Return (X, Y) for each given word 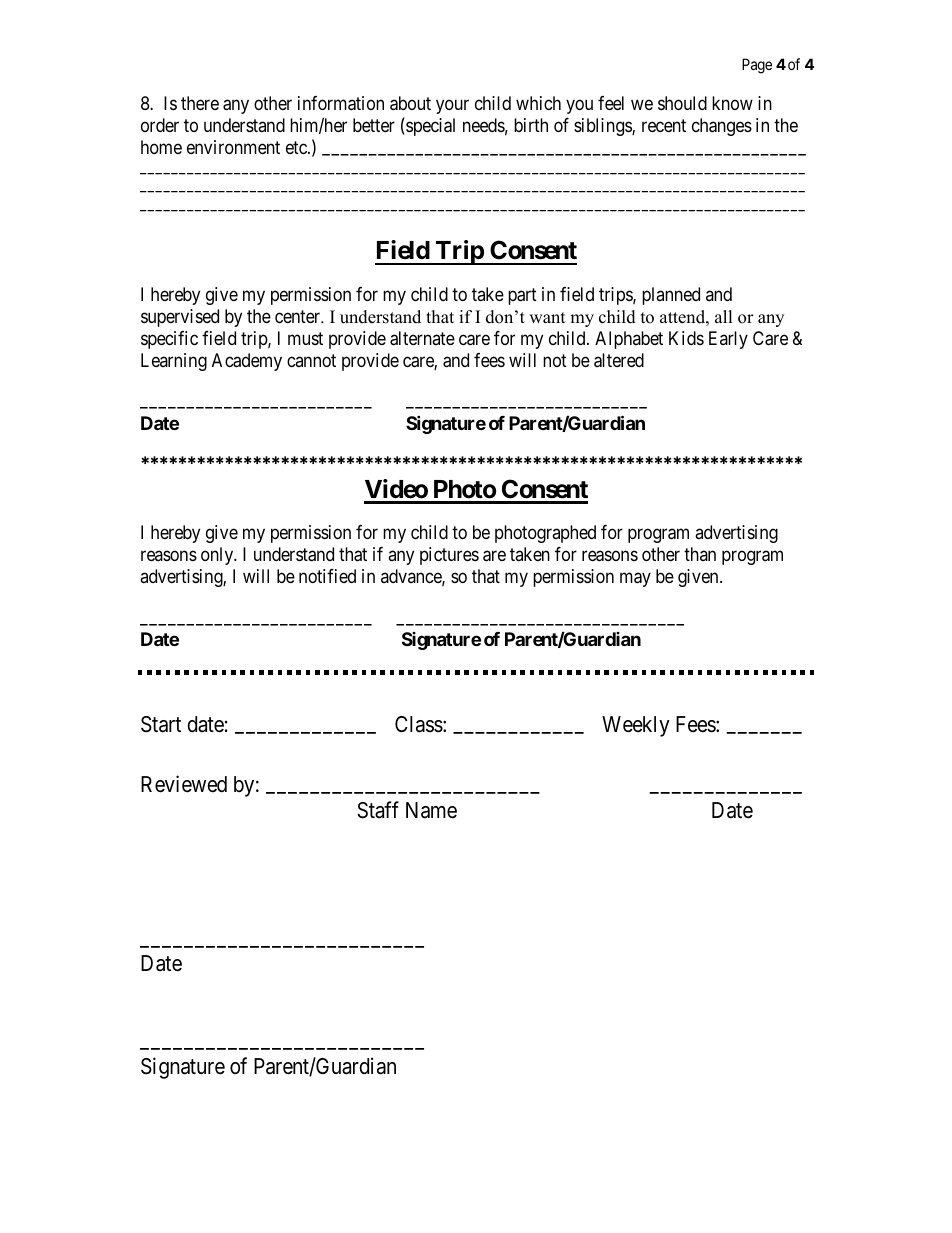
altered (619, 360)
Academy (247, 362)
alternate (422, 338)
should (682, 103)
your (452, 106)
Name (431, 810)
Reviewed (184, 784)
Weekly (636, 726)
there (200, 103)
